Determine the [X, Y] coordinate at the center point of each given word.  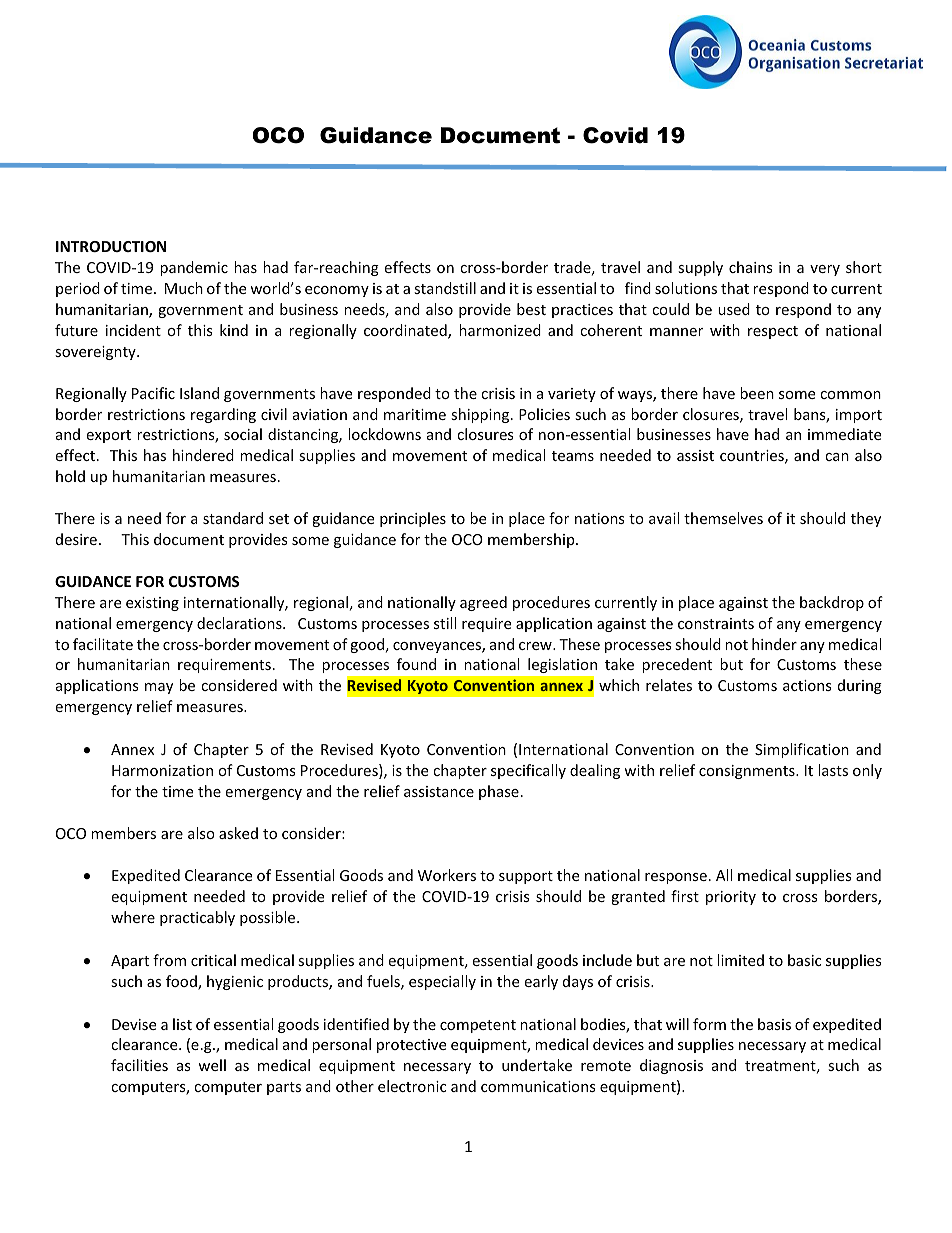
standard [233, 518]
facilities [139, 1065]
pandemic [194, 268]
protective [411, 1046]
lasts [833, 770]
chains [751, 267]
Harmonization [162, 770]
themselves [723, 518]
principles [413, 519]
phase [499, 792]
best [531, 309]
